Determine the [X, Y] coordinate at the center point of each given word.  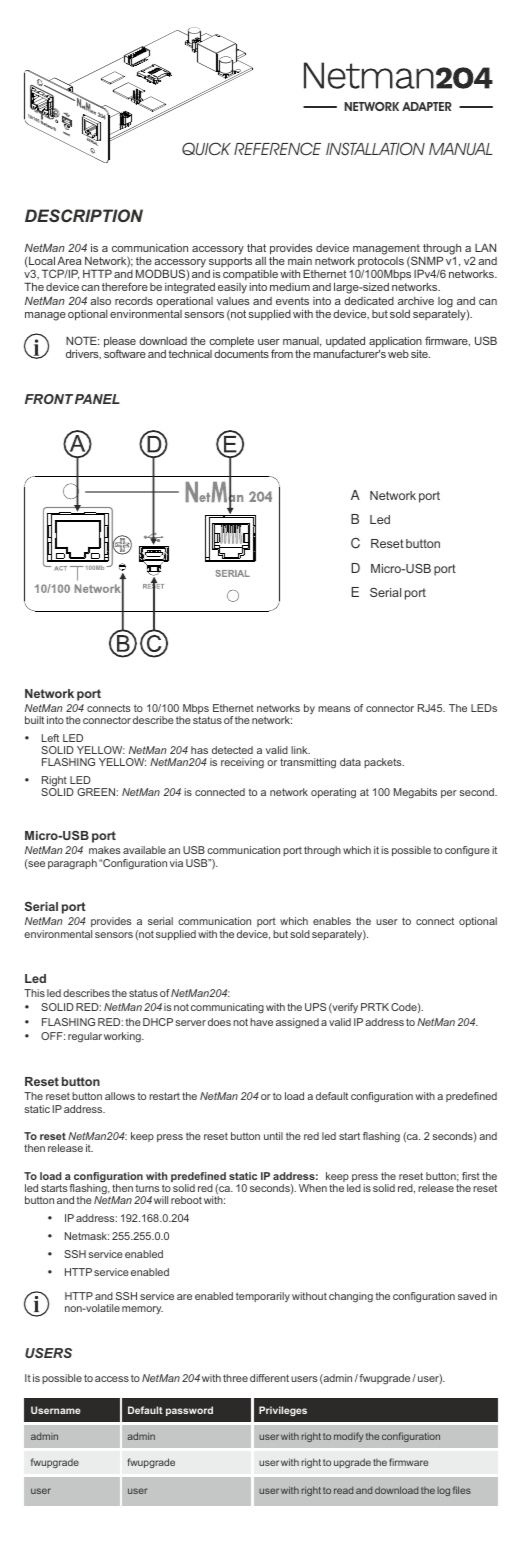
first [471, 1176]
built [34, 720]
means [334, 709]
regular [85, 1037]
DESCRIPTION [84, 215]
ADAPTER [427, 106]
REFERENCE [277, 148]
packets [384, 763]
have [261, 1022]
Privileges [283, 1411]
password [189, 1411]
